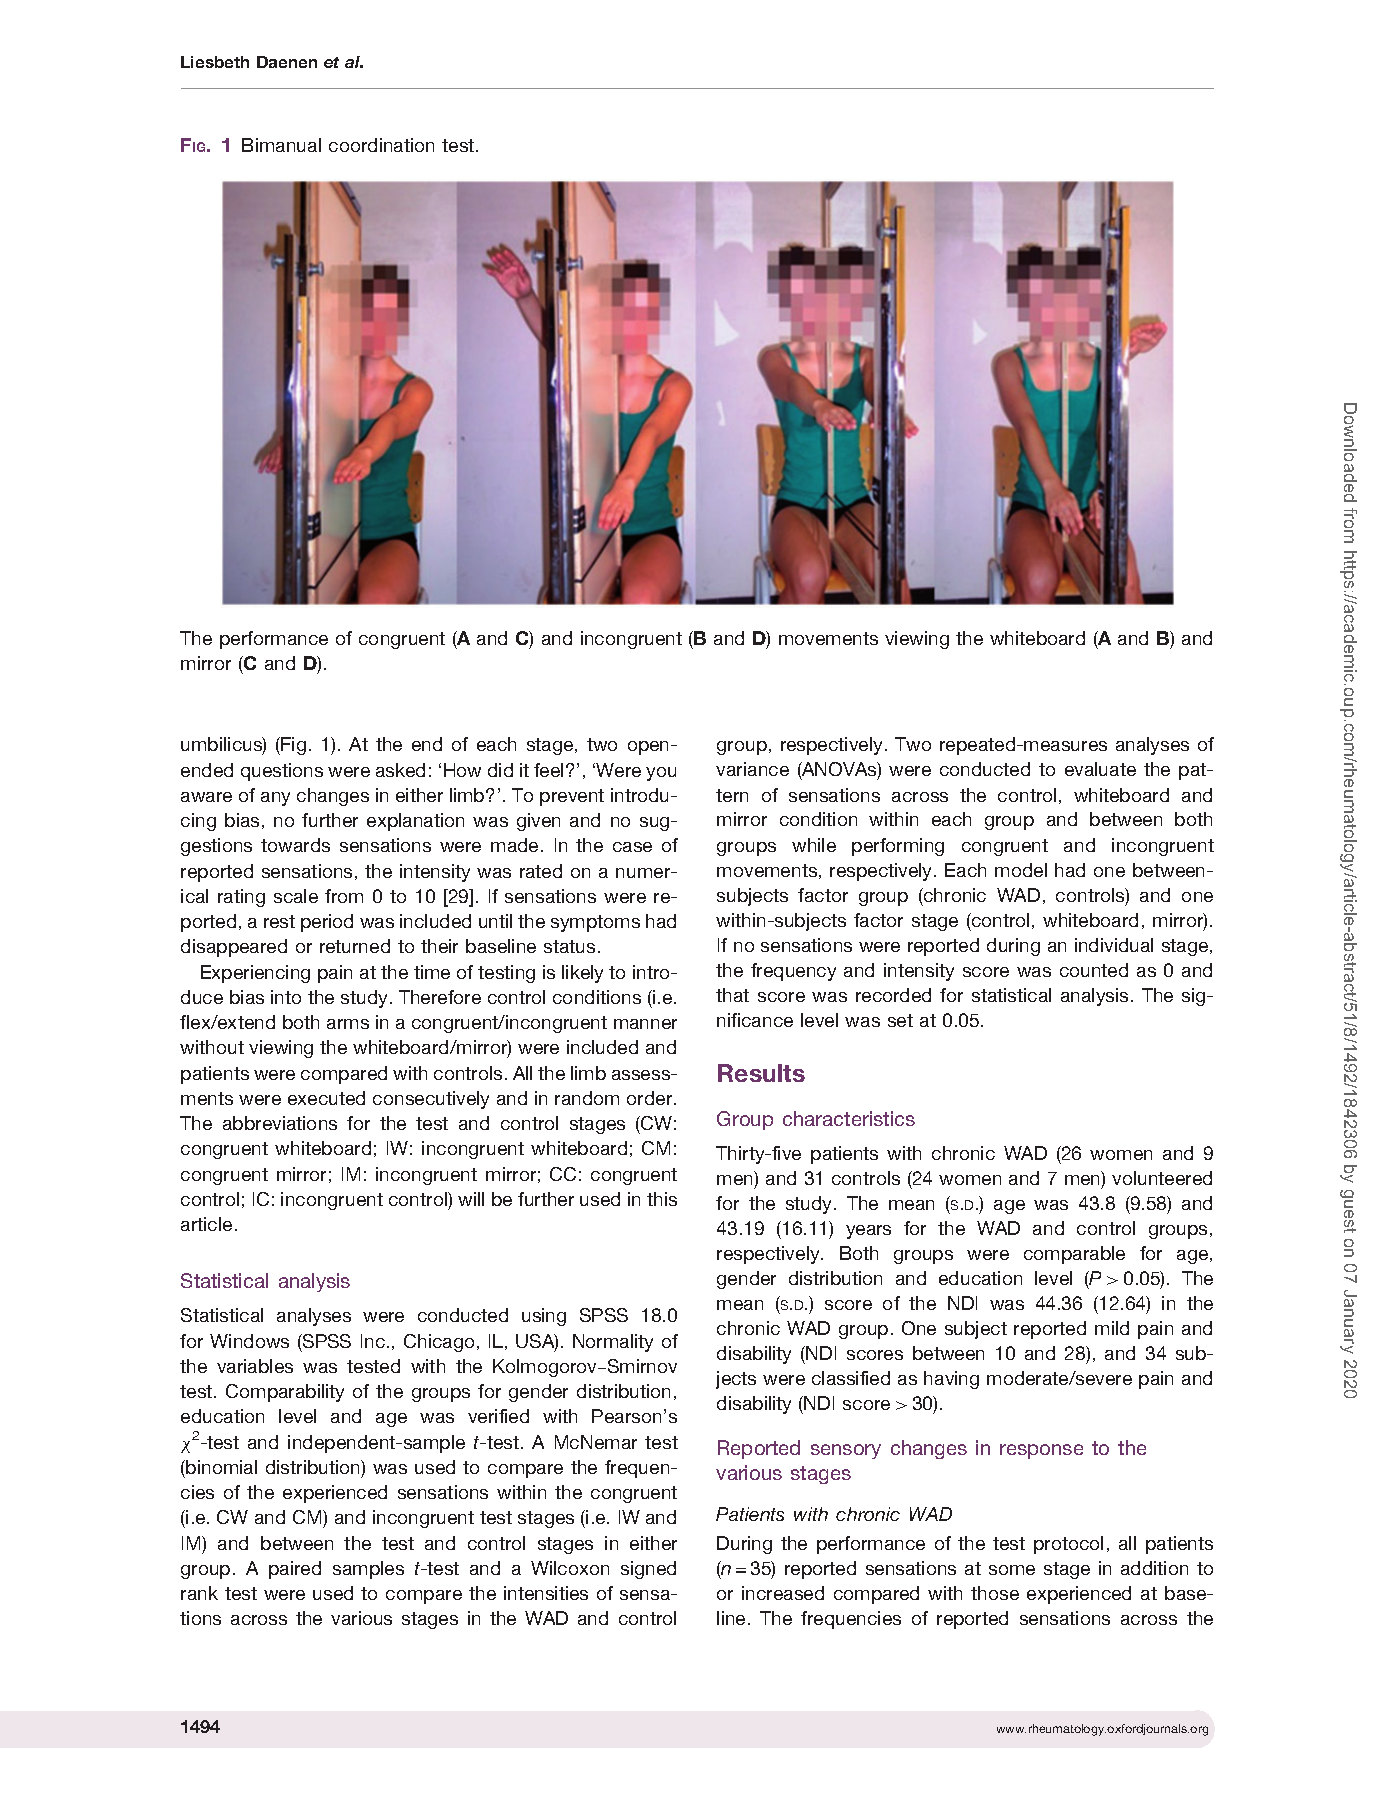 The width and height of the document is (1395, 1802). Describe the element at coordinates (295, 1570) in the document. I see `paired` at that location.
